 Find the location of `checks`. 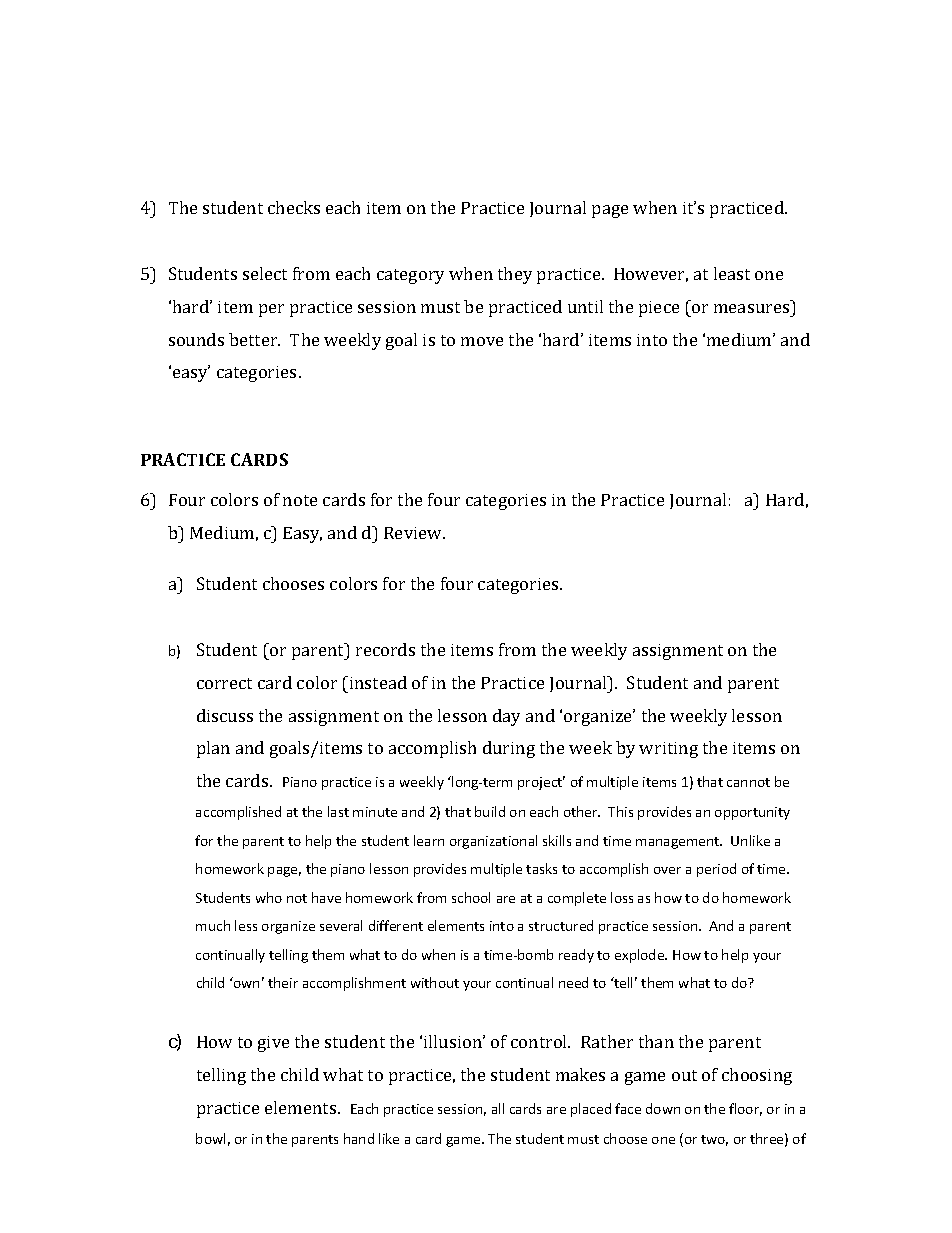

checks is located at coordinates (294, 207).
